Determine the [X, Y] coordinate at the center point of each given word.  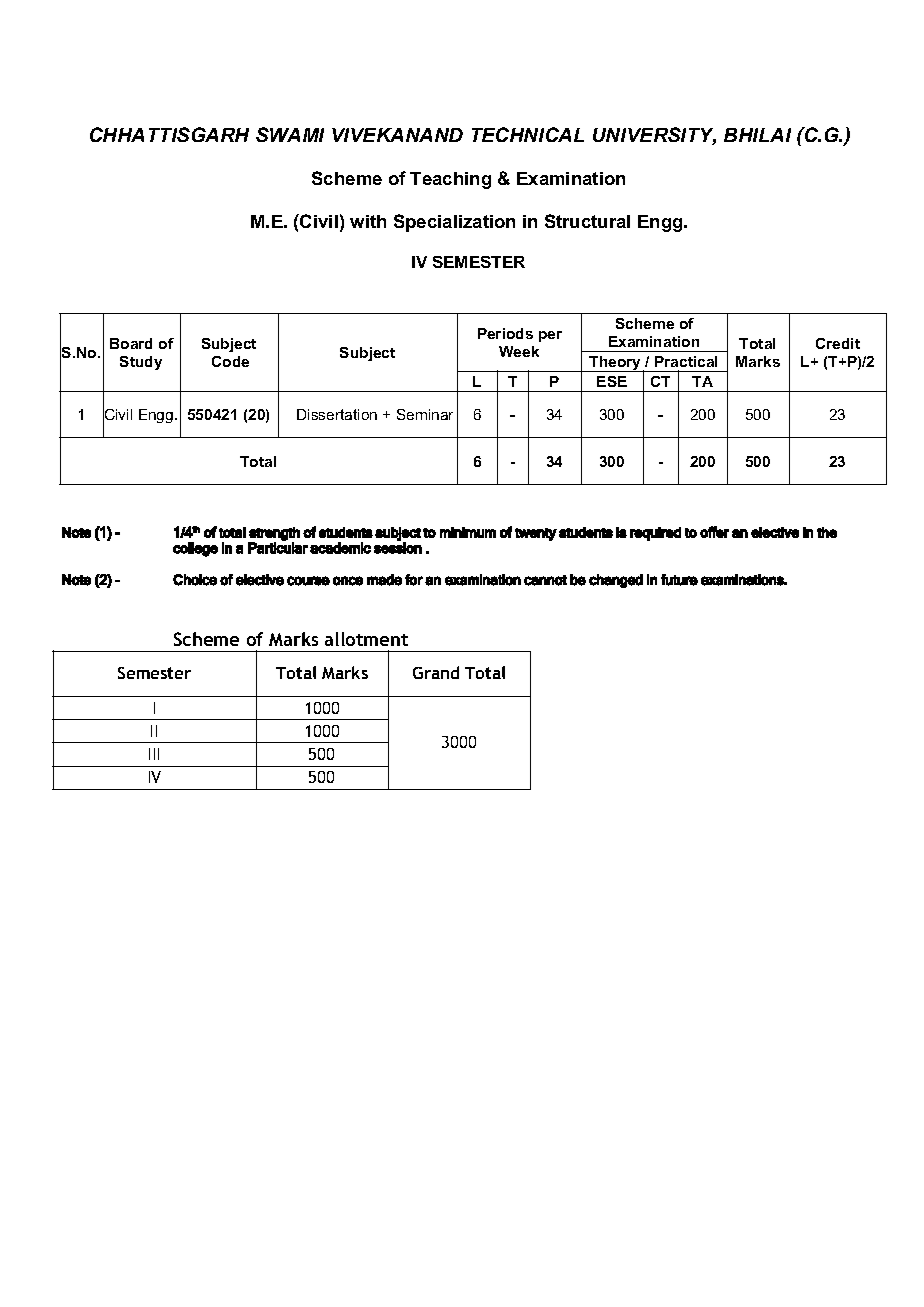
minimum [468, 532]
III [154, 754]
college [195, 549]
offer [714, 532]
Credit [838, 343]
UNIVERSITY [654, 136]
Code [230, 361]
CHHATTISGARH [169, 134]
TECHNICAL [528, 134]
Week [519, 351]
